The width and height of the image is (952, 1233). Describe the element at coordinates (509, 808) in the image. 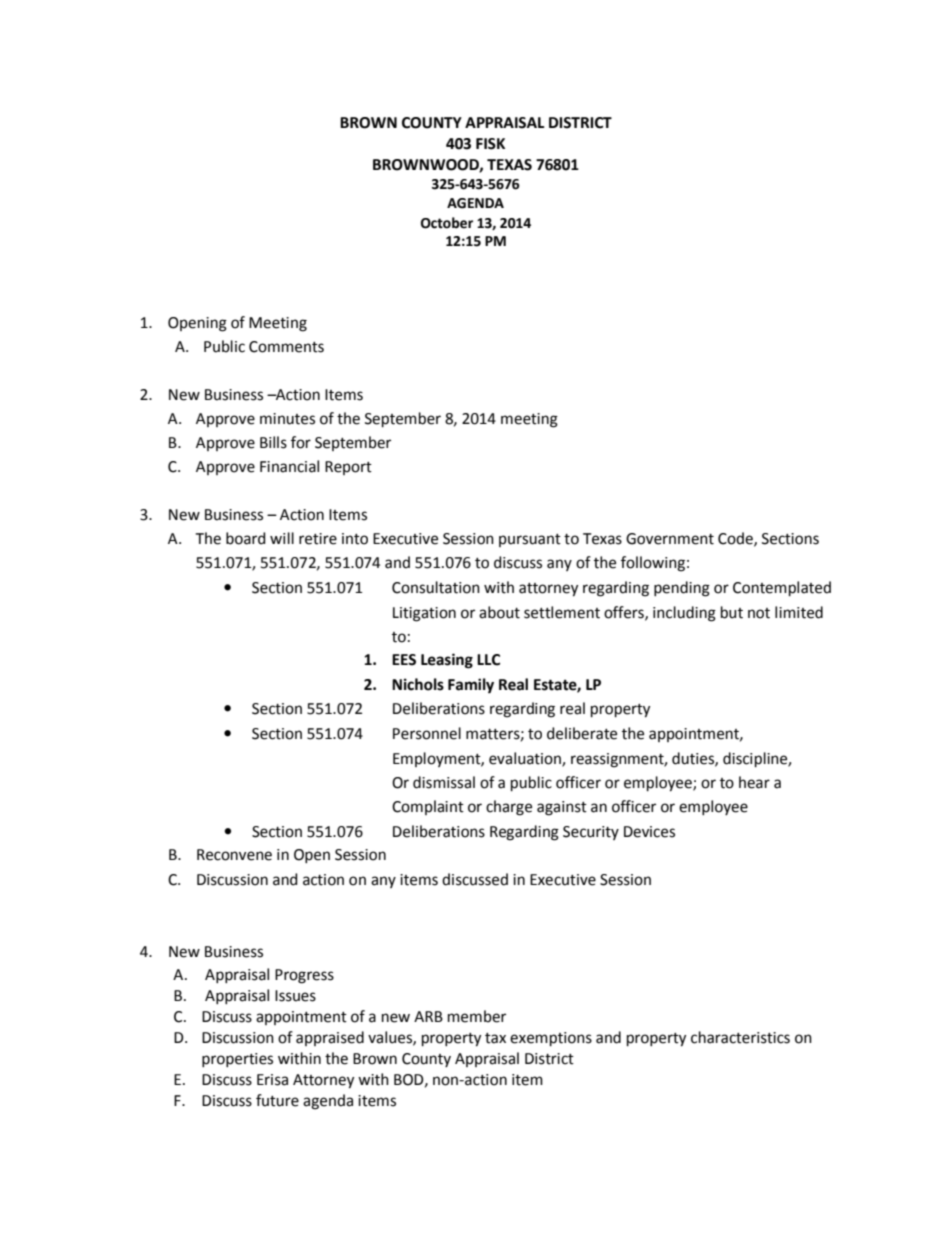

I see `charge` at that location.
